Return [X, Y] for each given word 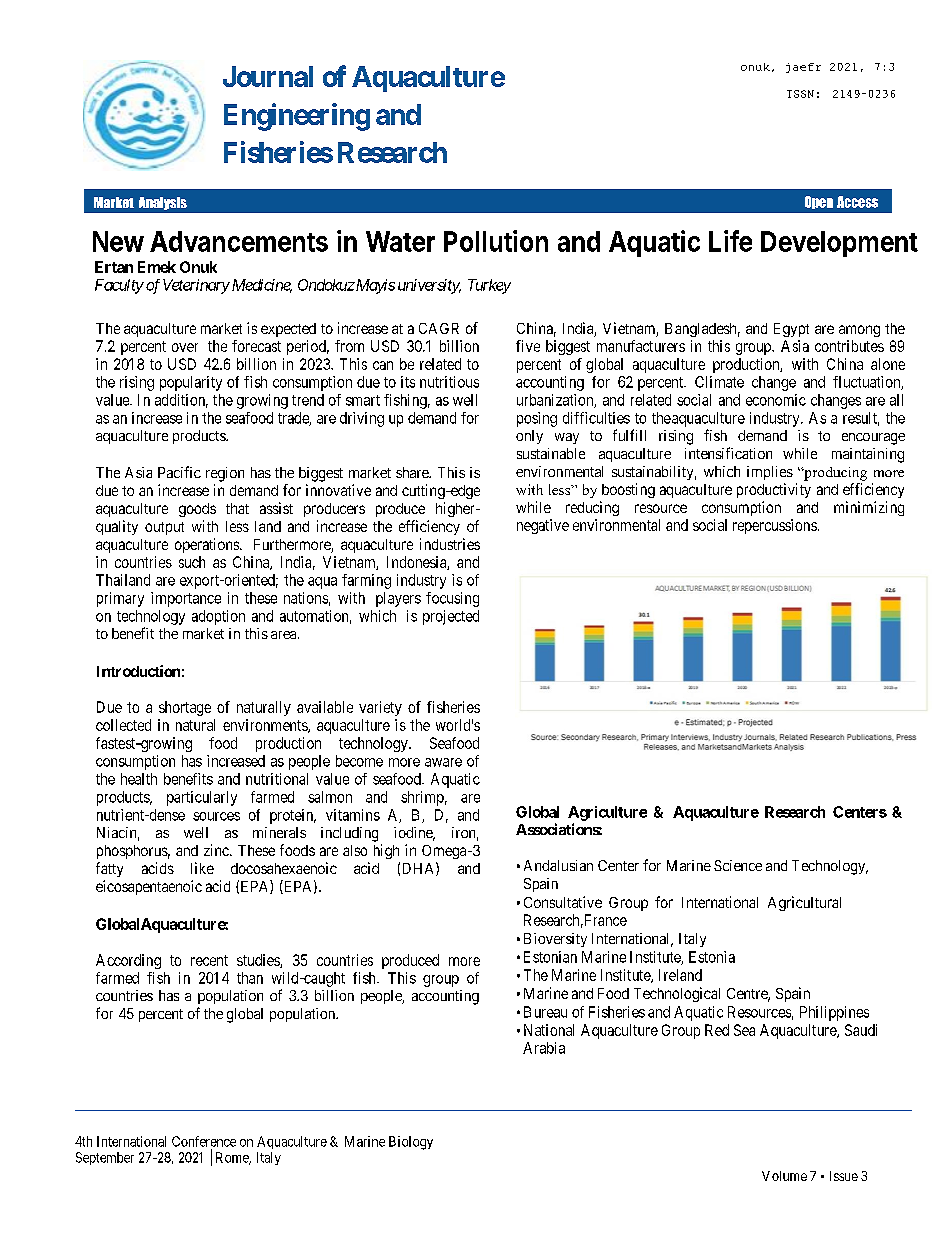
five [528, 346]
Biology [411, 1143]
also [355, 850]
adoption [218, 617]
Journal [268, 76]
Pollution [496, 241]
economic [776, 400]
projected [451, 617]
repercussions [775, 526]
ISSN [800, 94]
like [202, 868]
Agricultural [804, 903]
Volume [784, 1176]
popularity [191, 383]
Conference [204, 1141]
